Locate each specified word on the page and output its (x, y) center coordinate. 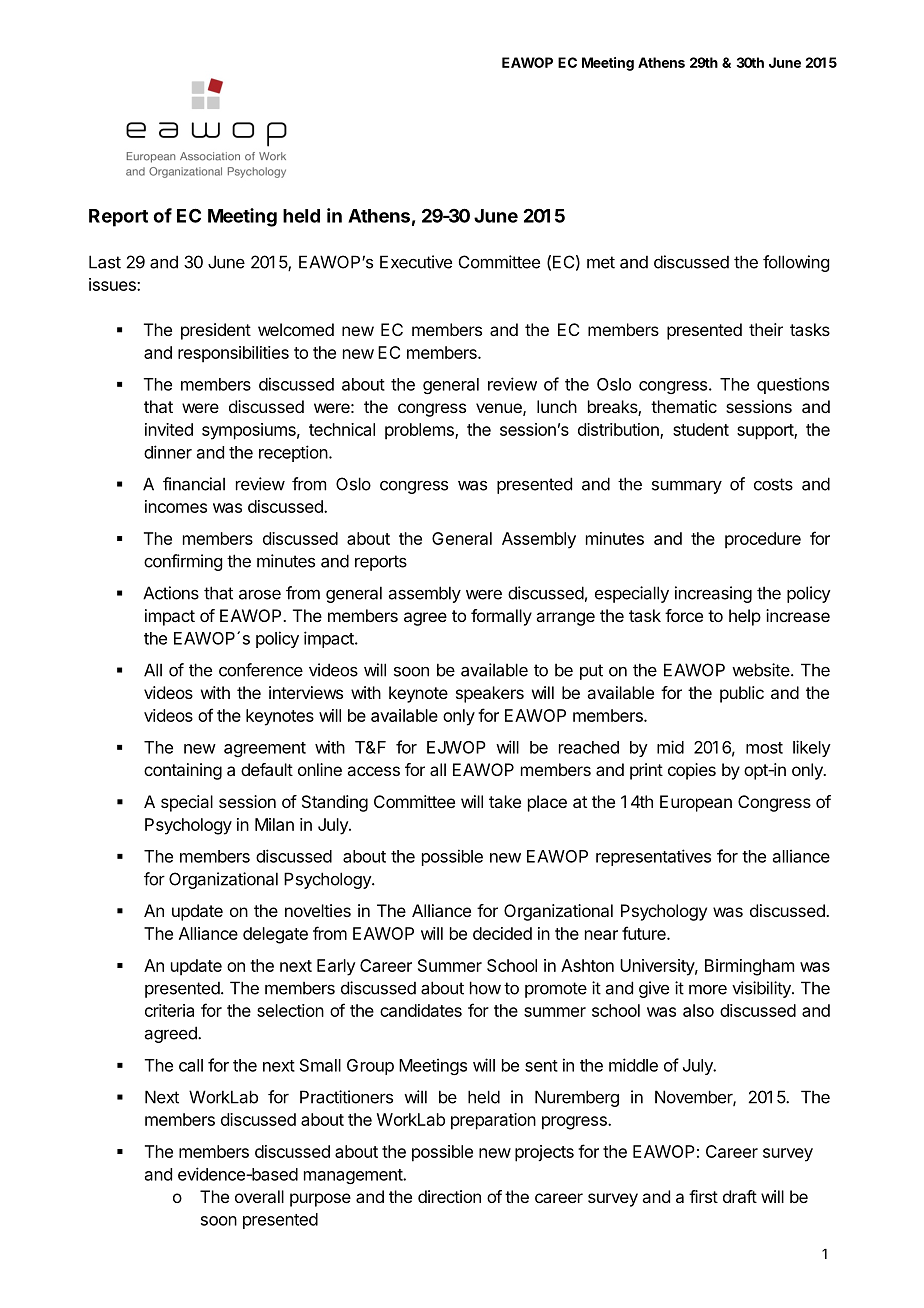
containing (183, 771)
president (216, 331)
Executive (416, 262)
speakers (490, 694)
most (764, 748)
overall (259, 1196)
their (766, 329)
